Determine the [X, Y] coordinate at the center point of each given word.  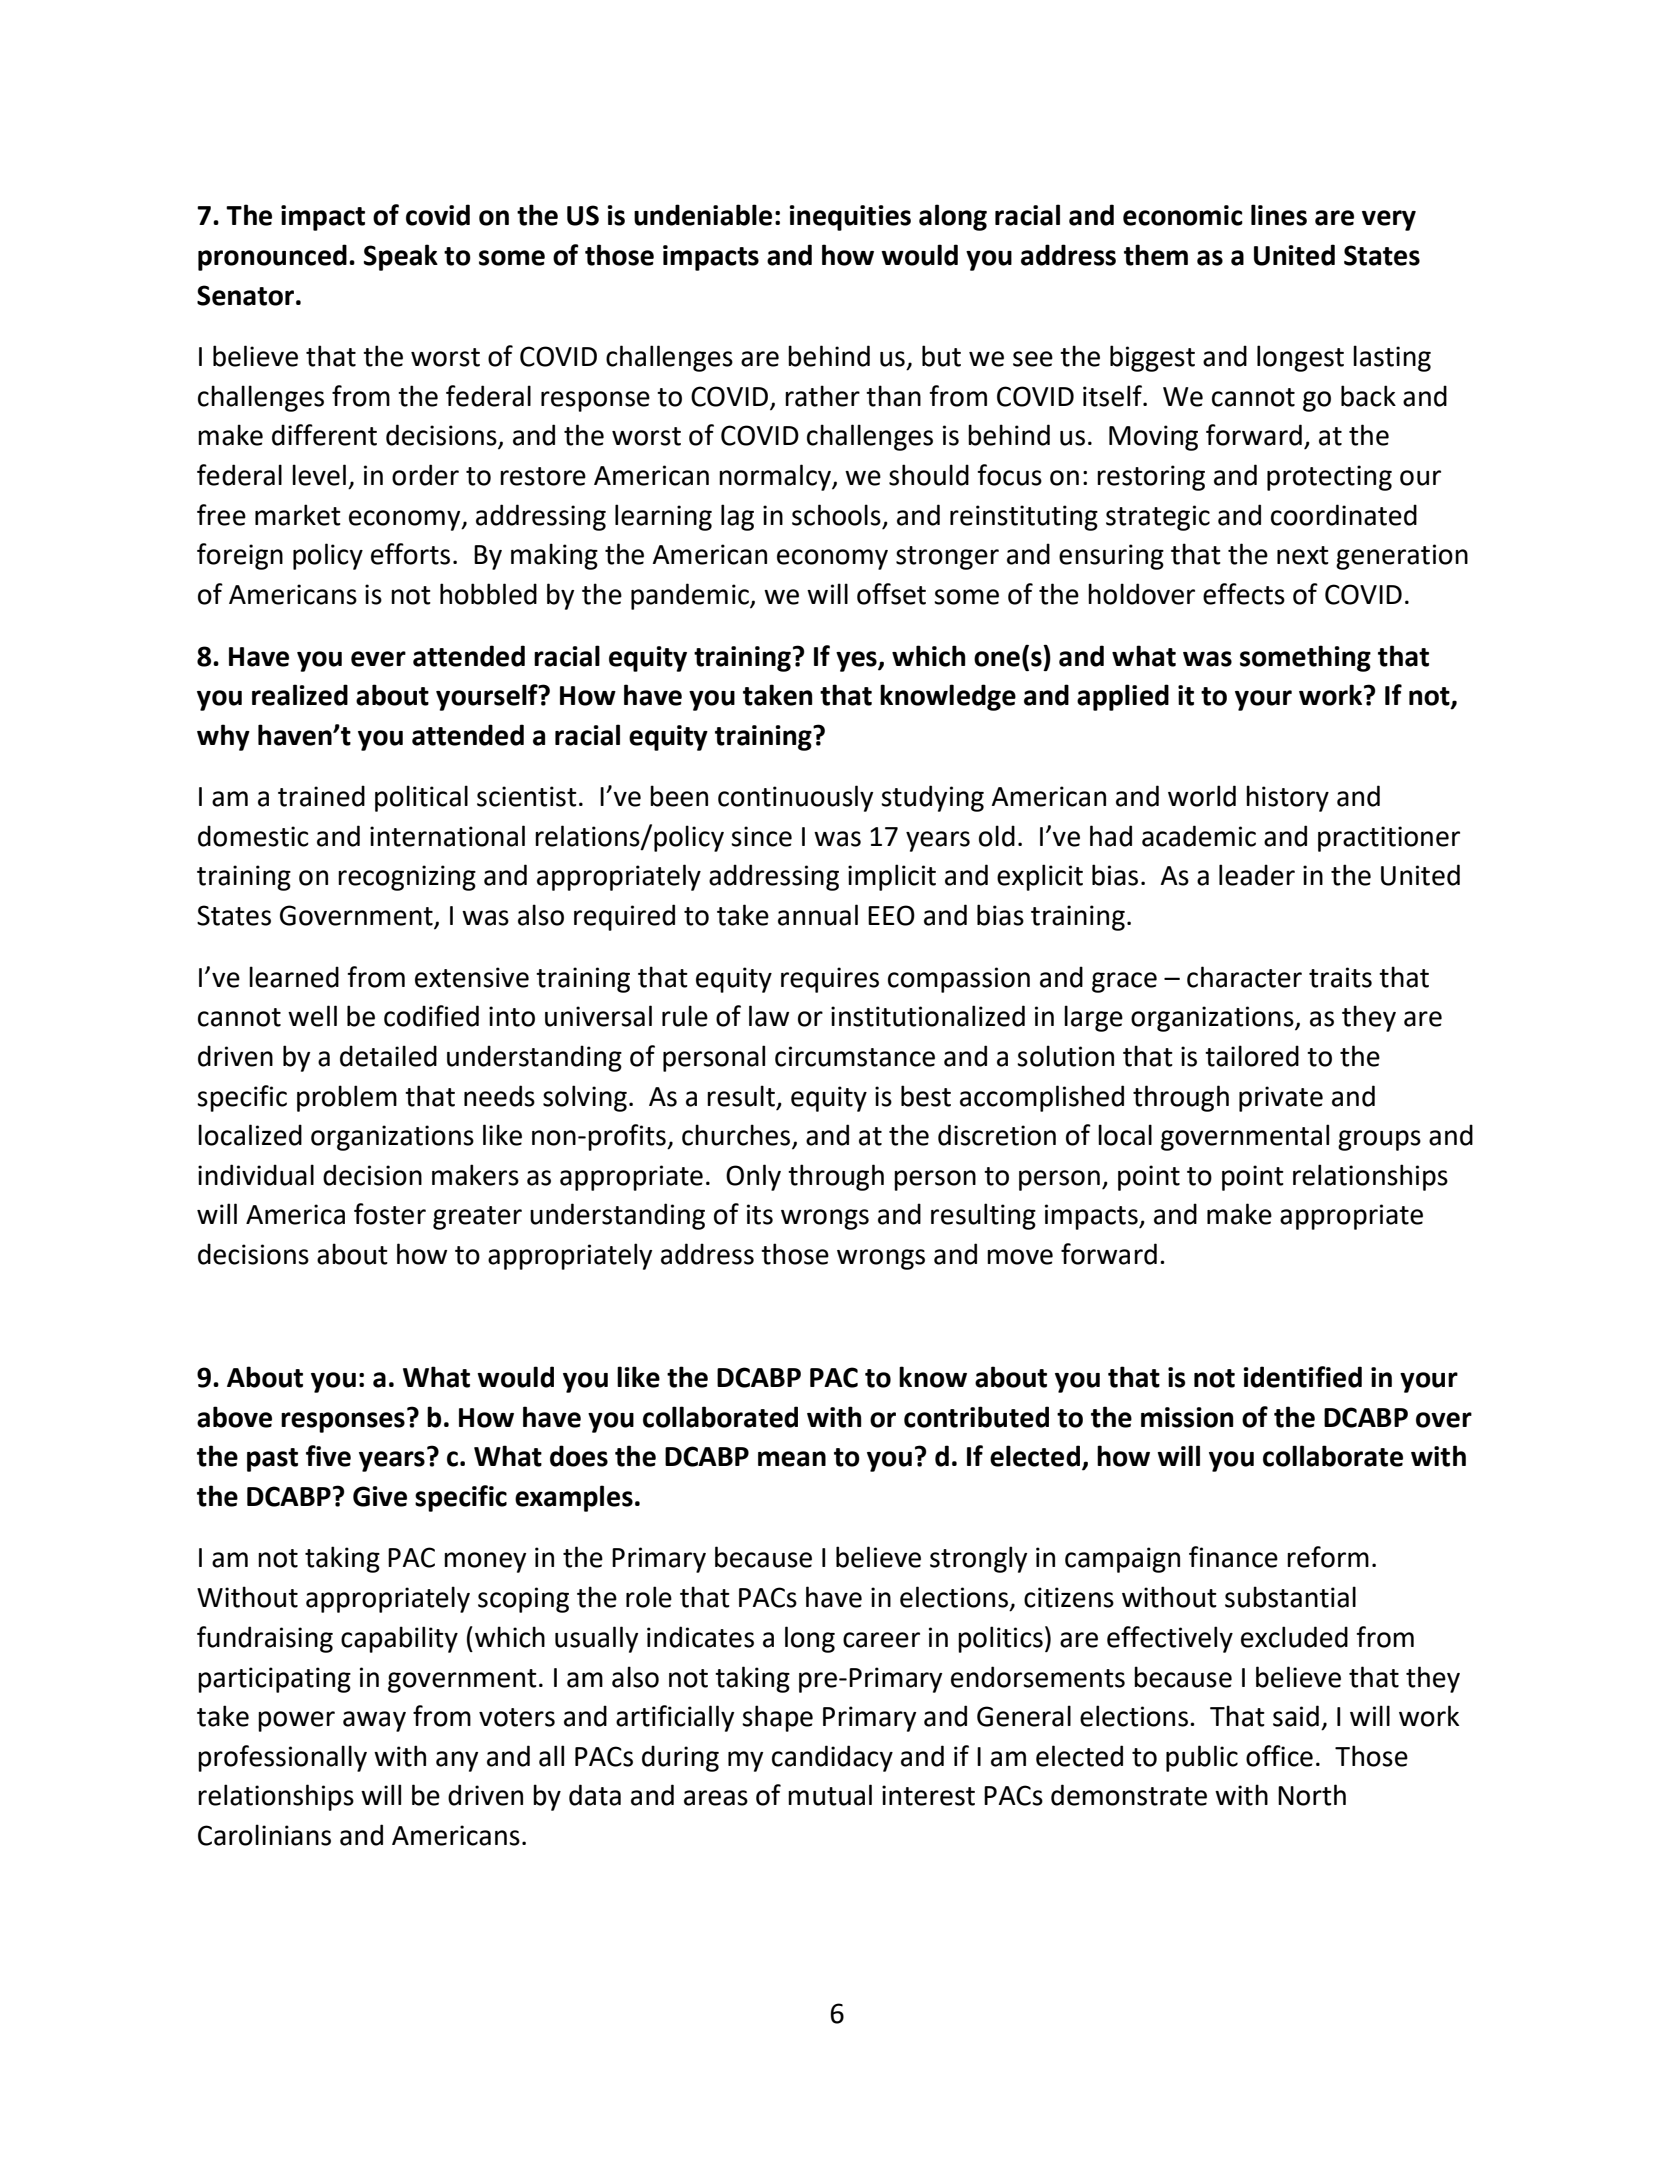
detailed [388, 1056]
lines [1279, 215]
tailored [1252, 1056]
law [769, 1016]
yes [857, 661]
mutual [830, 1795]
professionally [282, 1758]
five [328, 1456]
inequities [850, 218]
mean [792, 1459]
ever [378, 659]
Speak [401, 257]
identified [1303, 1377]
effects [1244, 594]
